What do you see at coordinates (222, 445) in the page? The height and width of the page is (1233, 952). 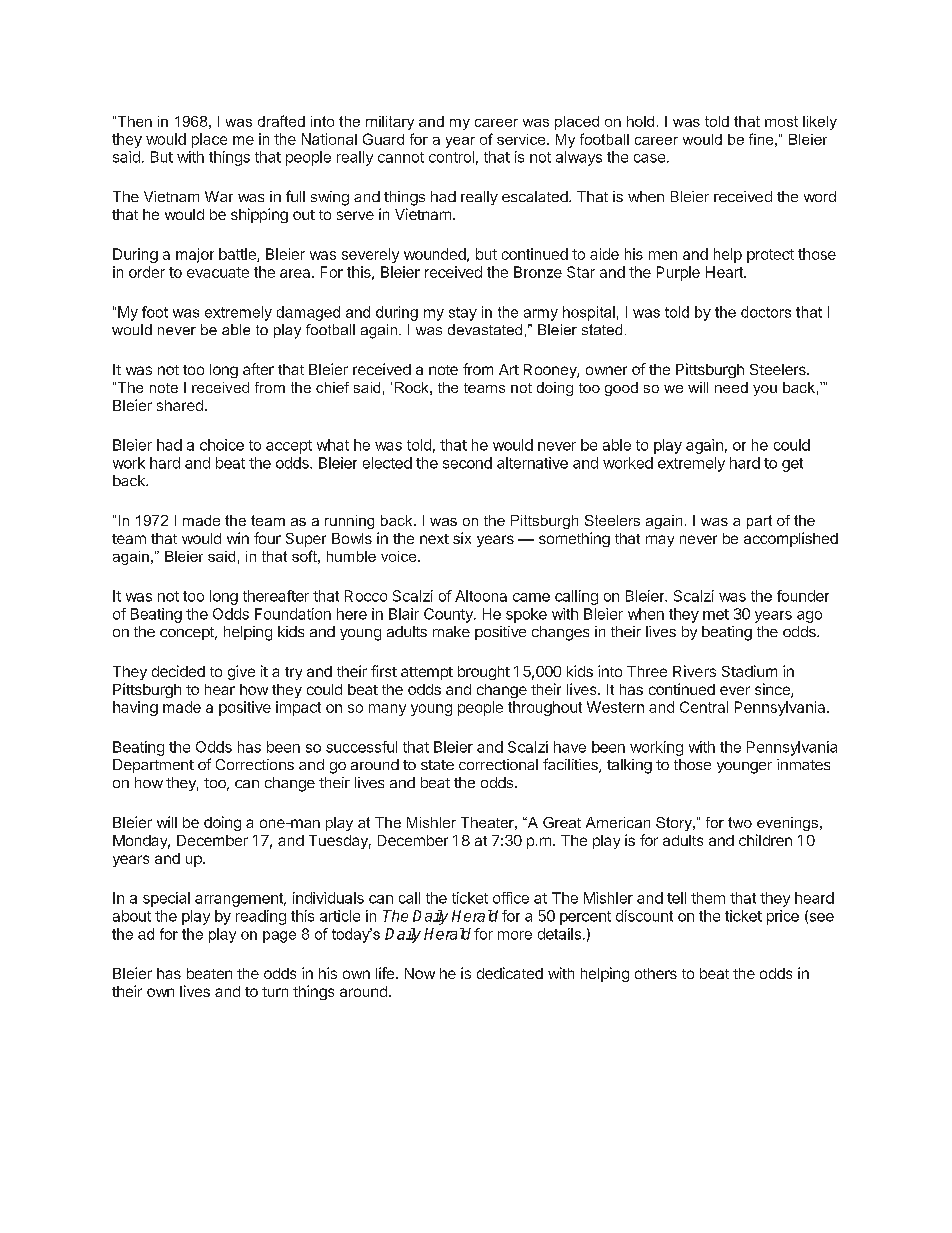 I see `choice` at bounding box center [222, 445].
